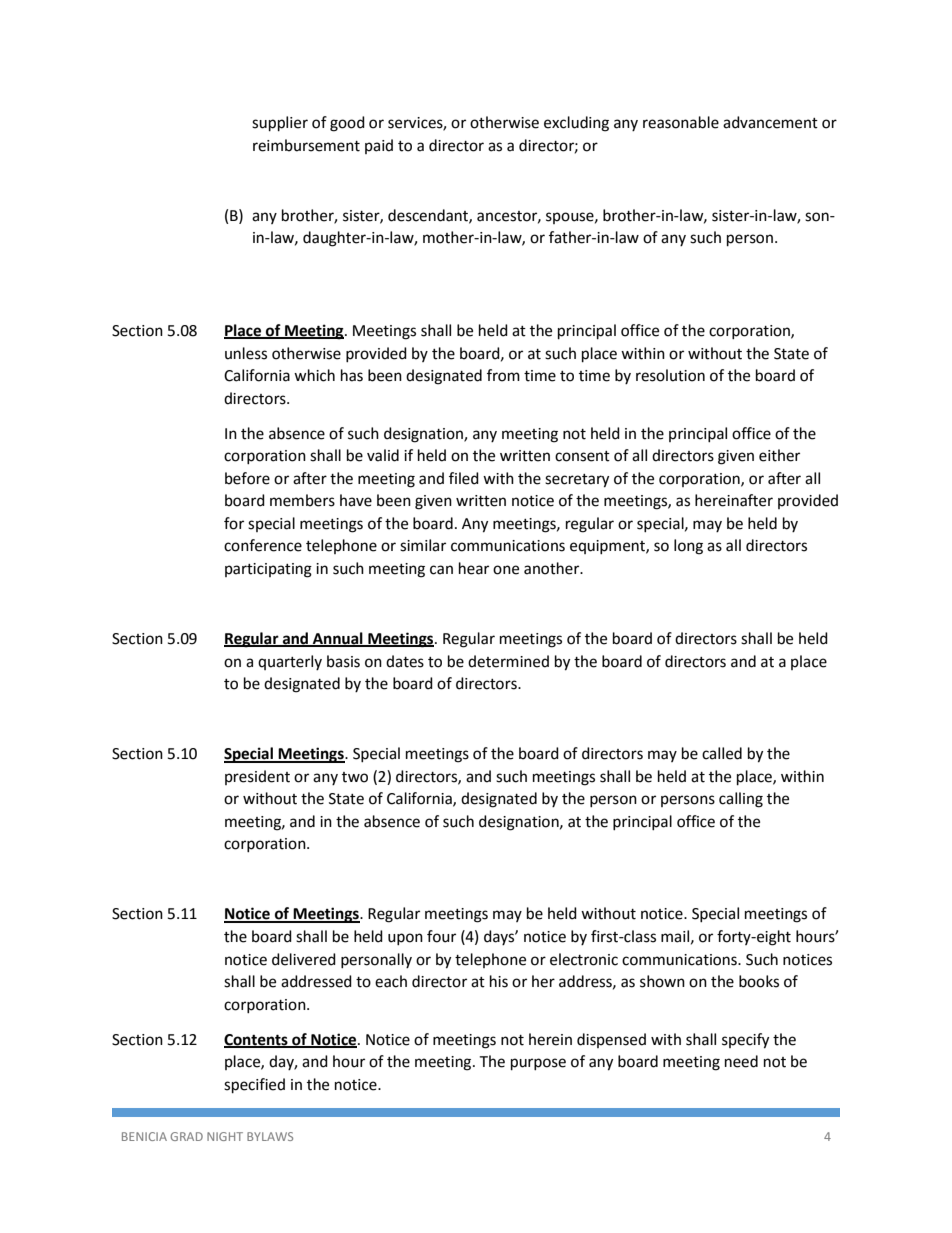 Image resolution: width=952 pixels, height=1233 pixels. What do you see at coordinates (257, 777) in the screenshot?
I see `president` at bounding box center [257, 777].
